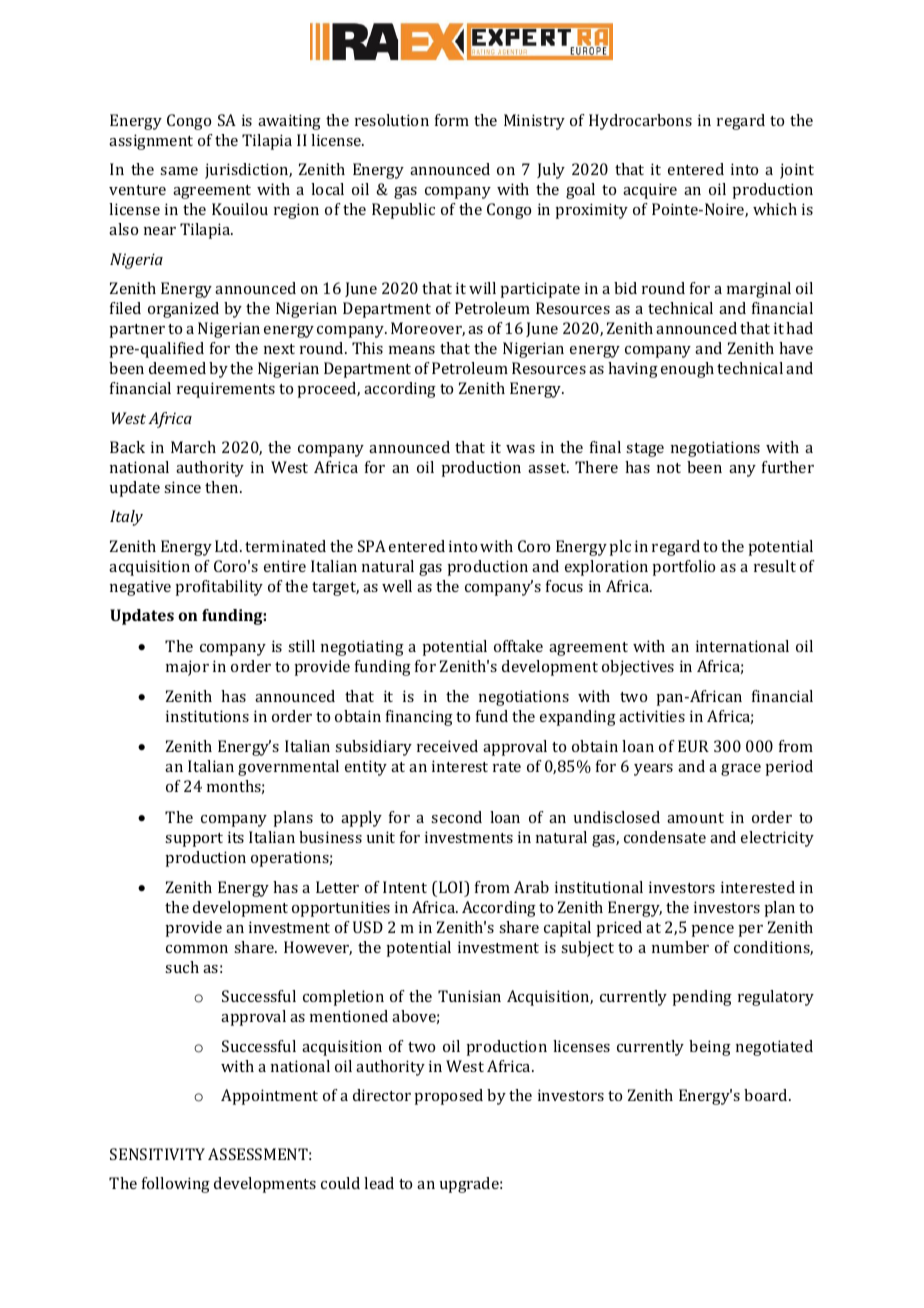 This screenshot has width=924, height=1308. Describe the element at coordinates (518, 646) in the screenshot. I see `offtake` at that location.
